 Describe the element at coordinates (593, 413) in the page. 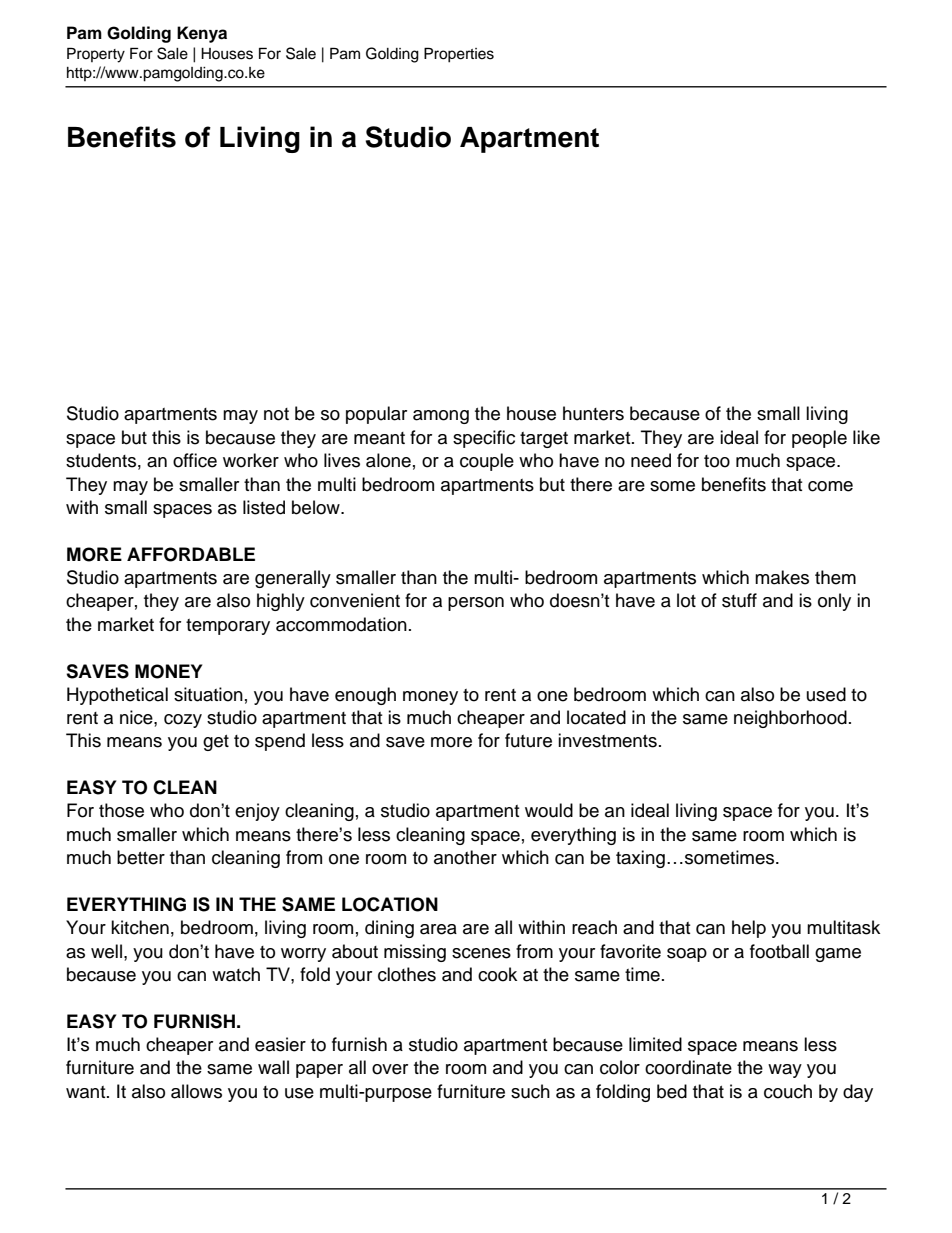

I see `hunters` at that location.
